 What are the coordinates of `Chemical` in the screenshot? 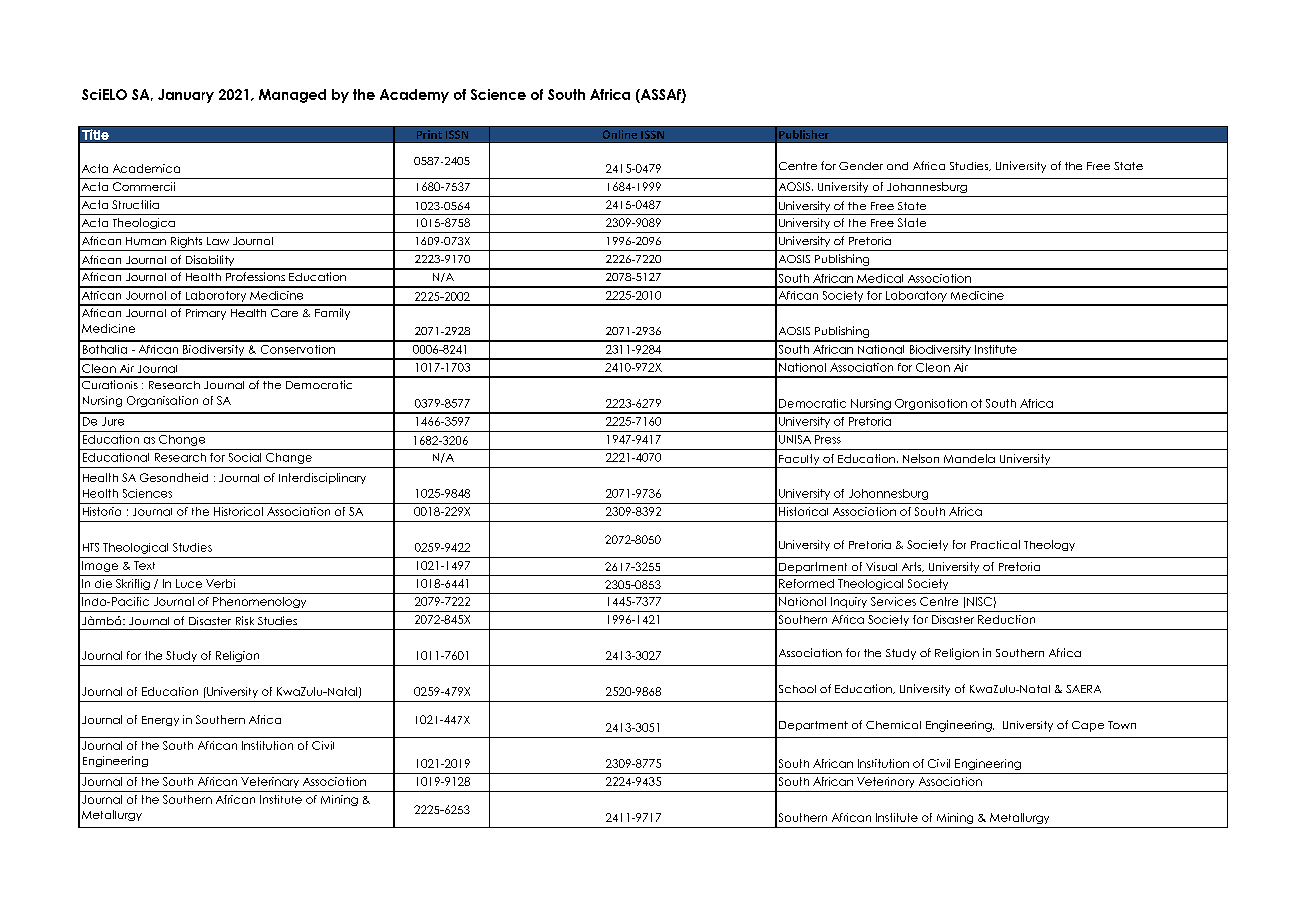 It's located at (893, 725).
